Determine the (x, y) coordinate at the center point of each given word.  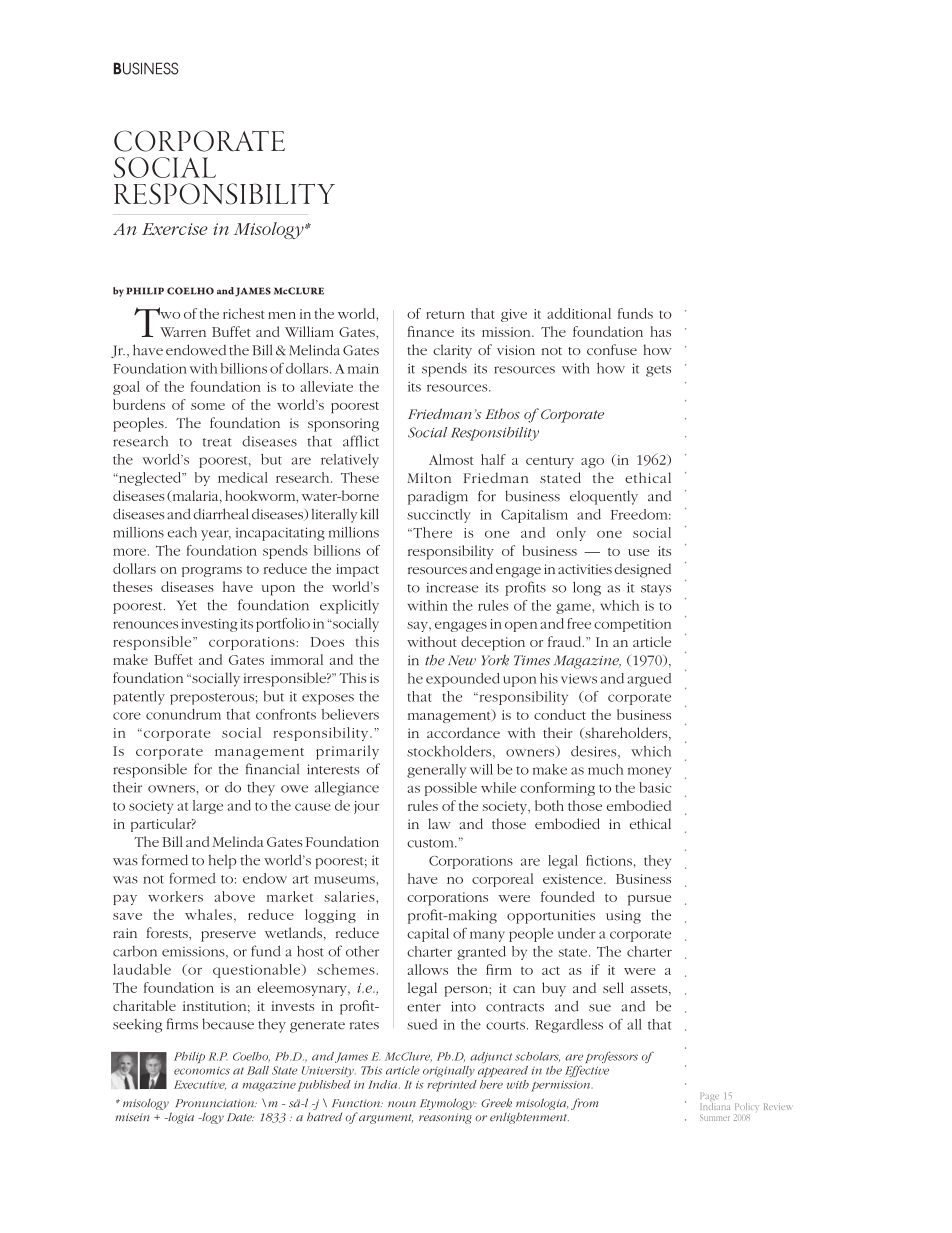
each (182, 532)
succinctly (439, 516)
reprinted (452, 1086)
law (439, 823)
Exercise (175, 229)
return (445, 314)
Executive (200, 1085)
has (660, 331)
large (208, 807)
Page (709, 1098)
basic (655, 787)
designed (643, 570)
